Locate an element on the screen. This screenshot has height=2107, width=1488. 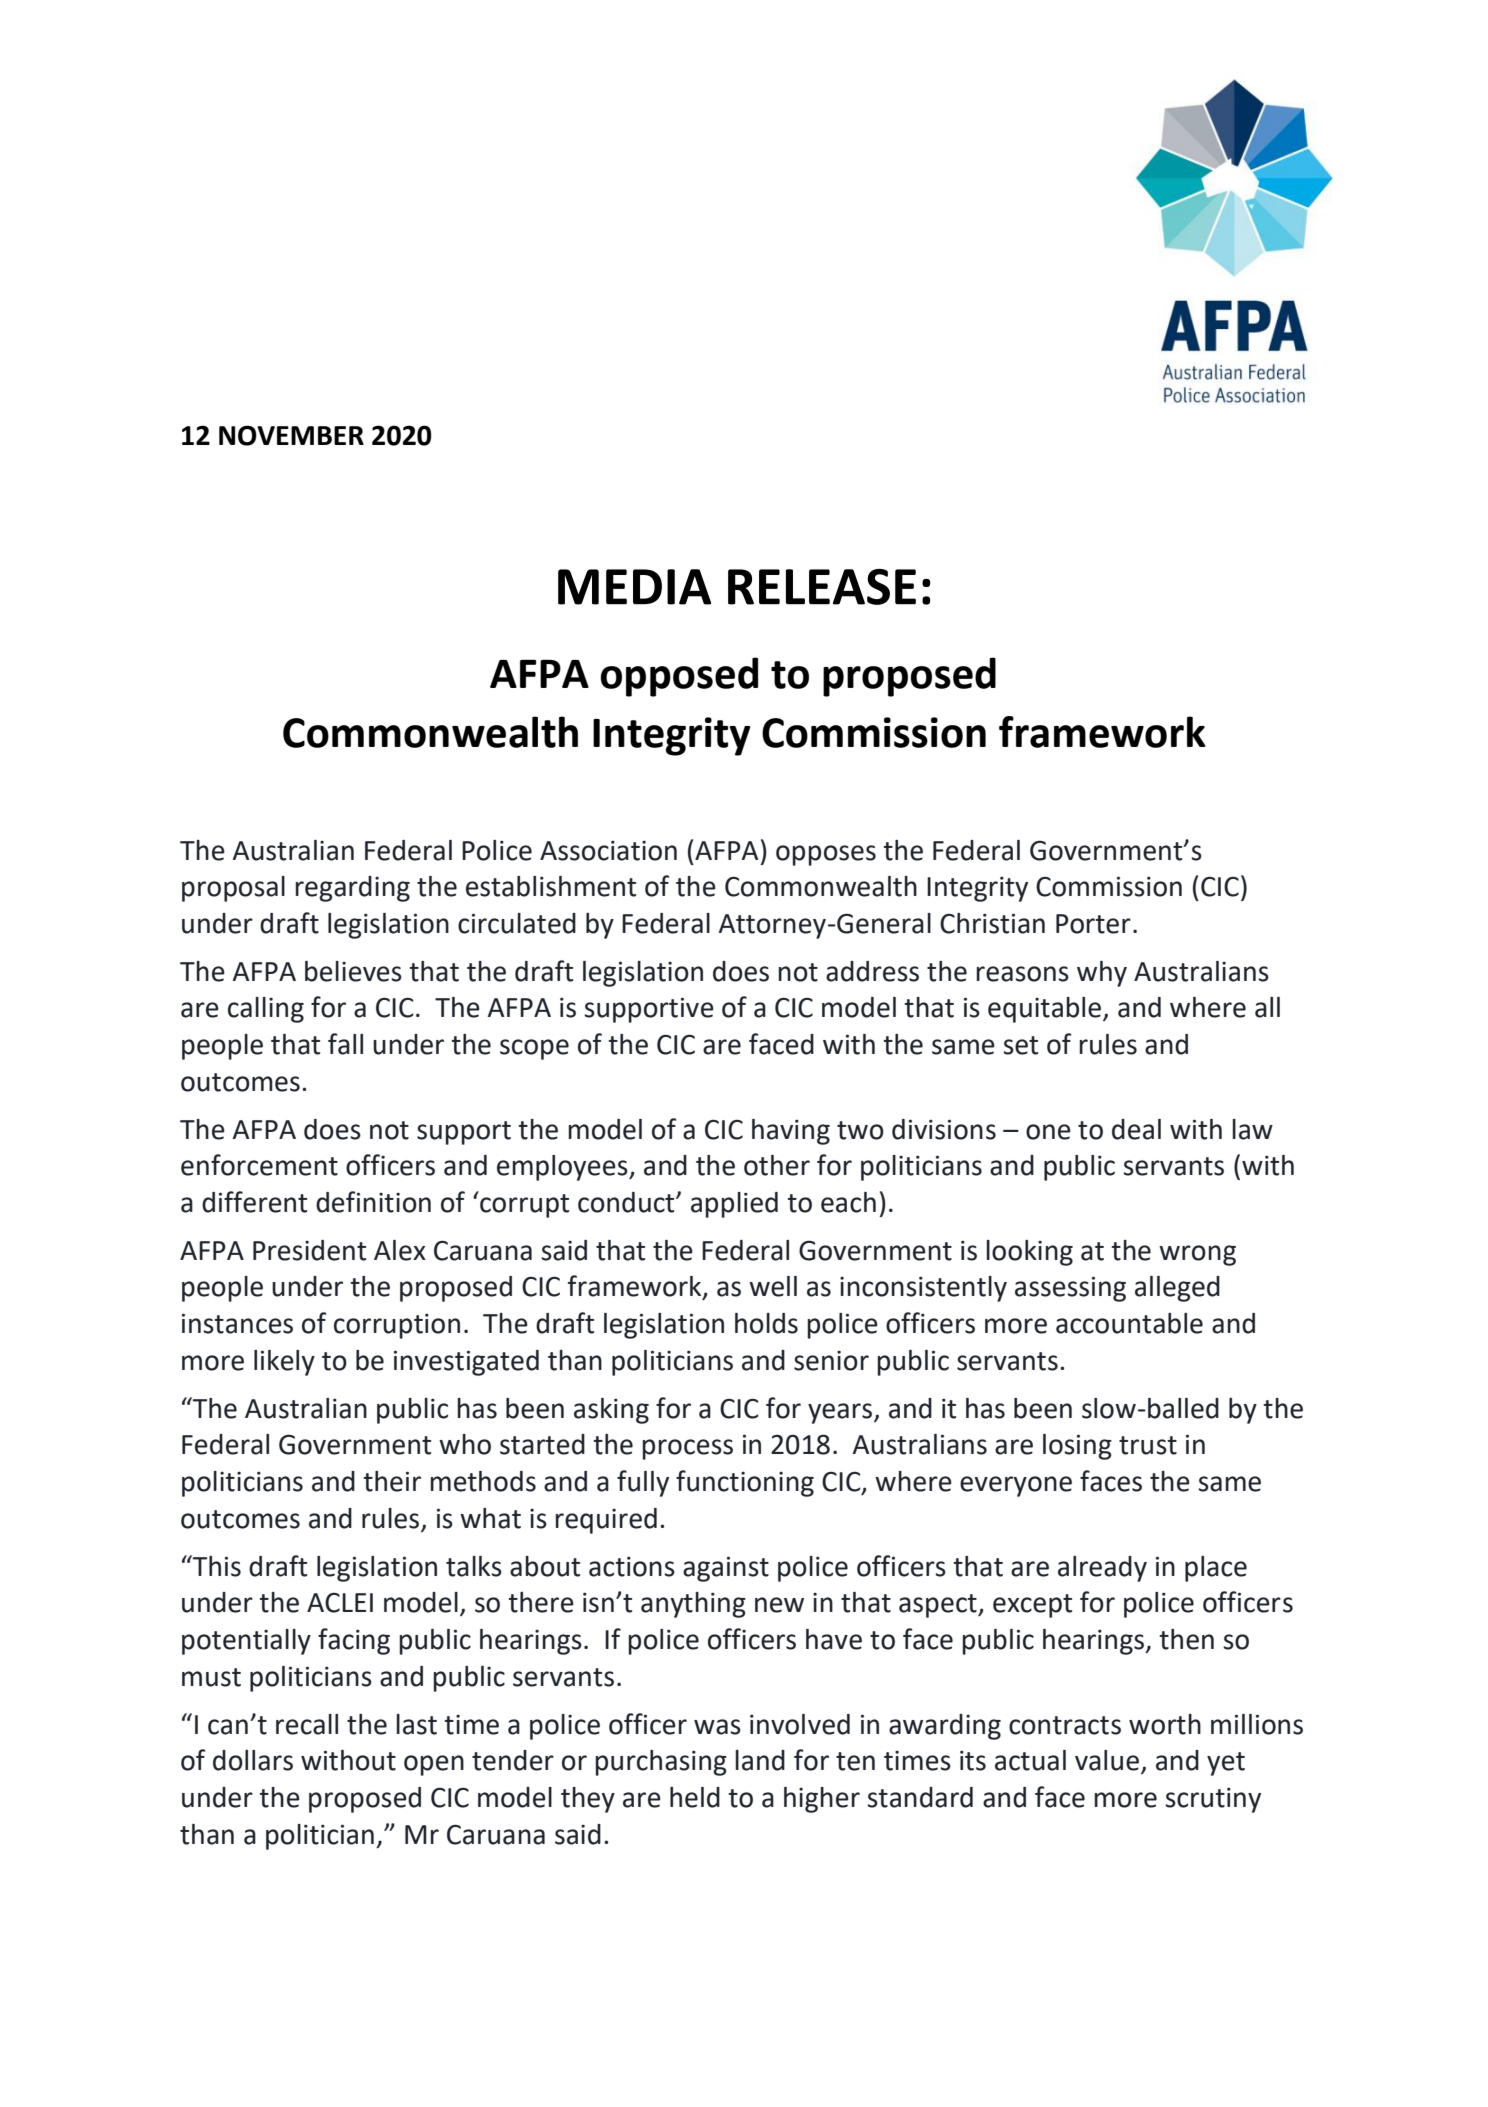
likely is located at coordinates (284, 1363).
